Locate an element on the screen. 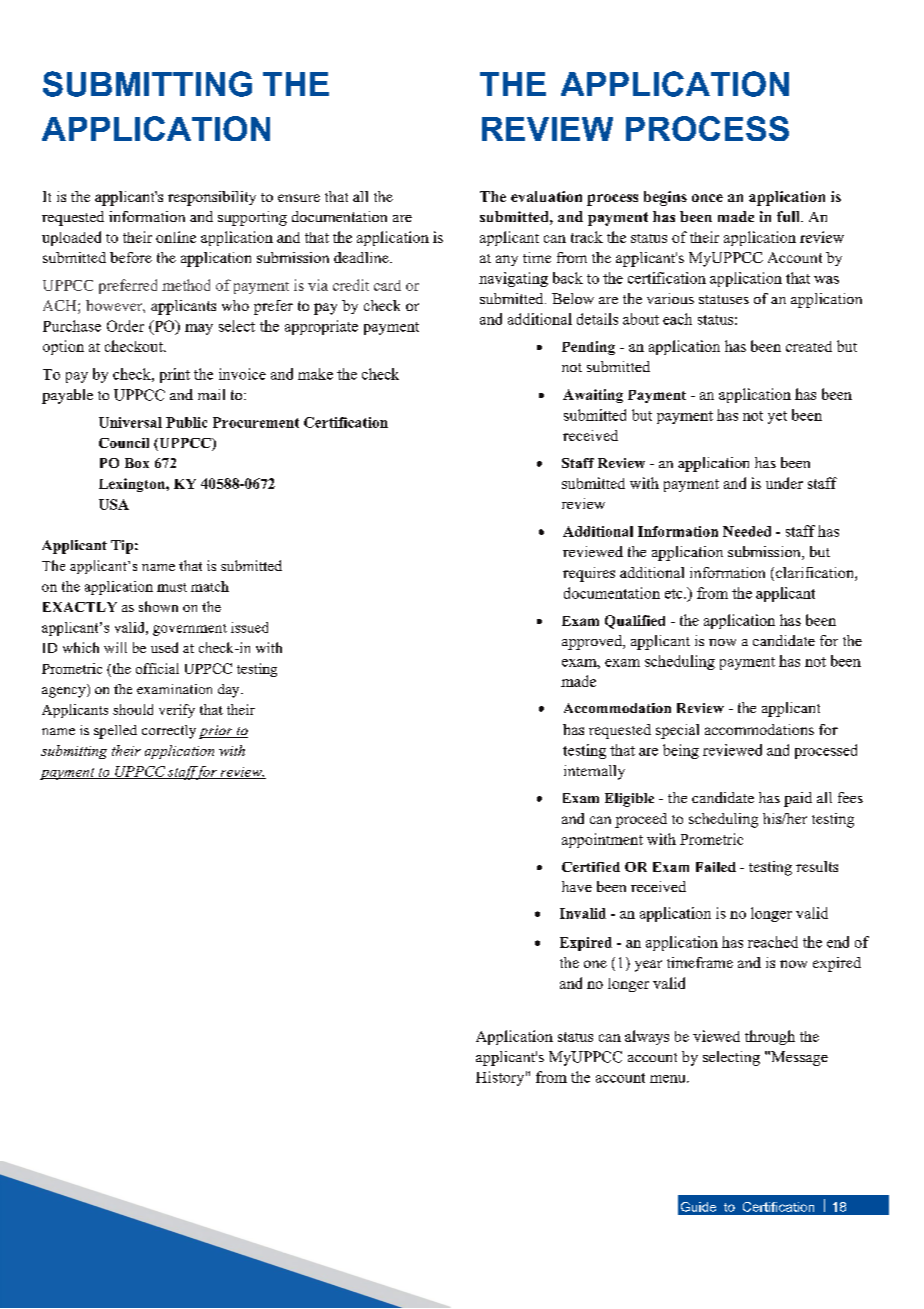 This screenshot has height=1309, width=924. always is located at coordinates (647, 1037).
